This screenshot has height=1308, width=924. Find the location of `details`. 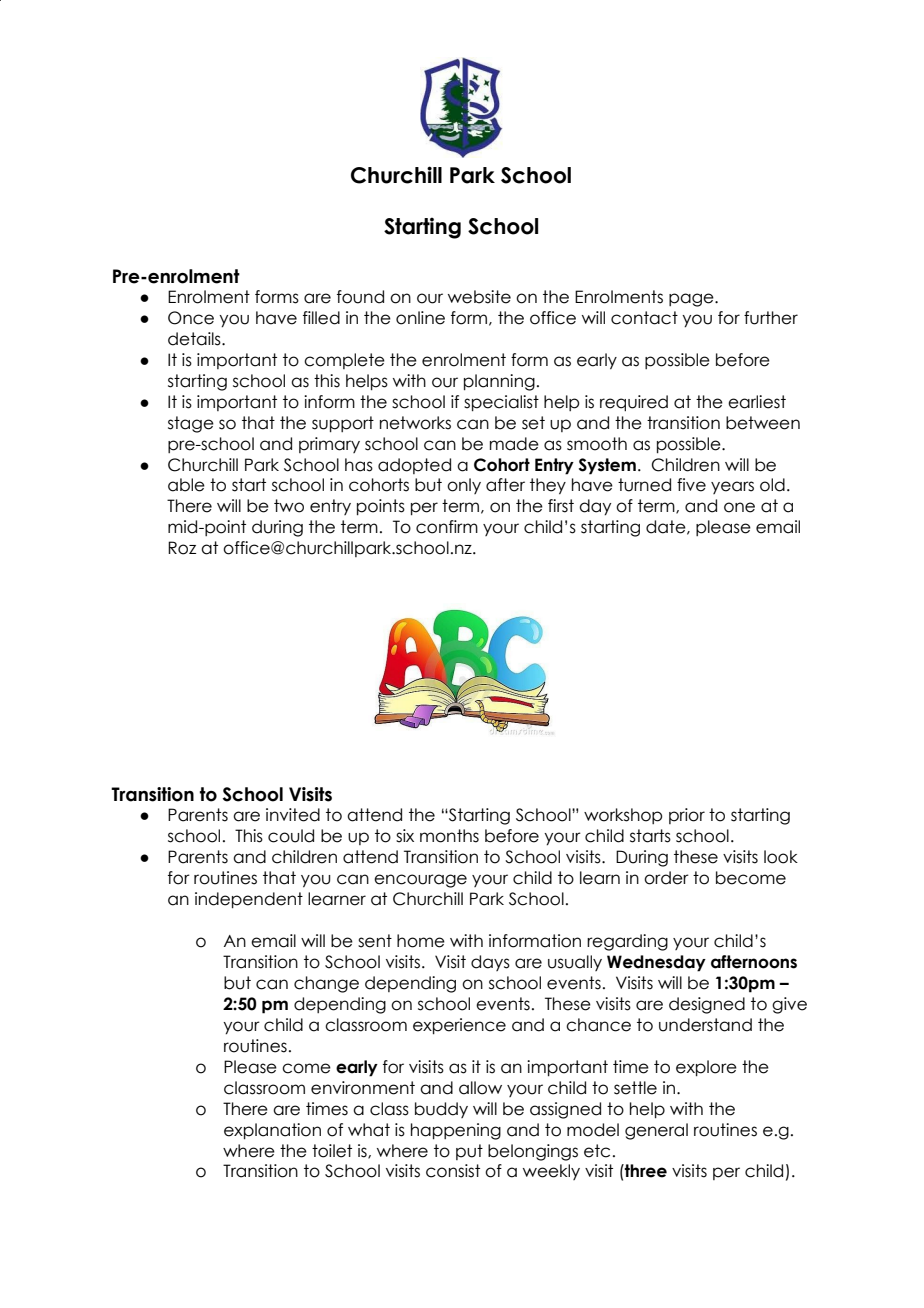

details is located at coordinates (195, 339).
